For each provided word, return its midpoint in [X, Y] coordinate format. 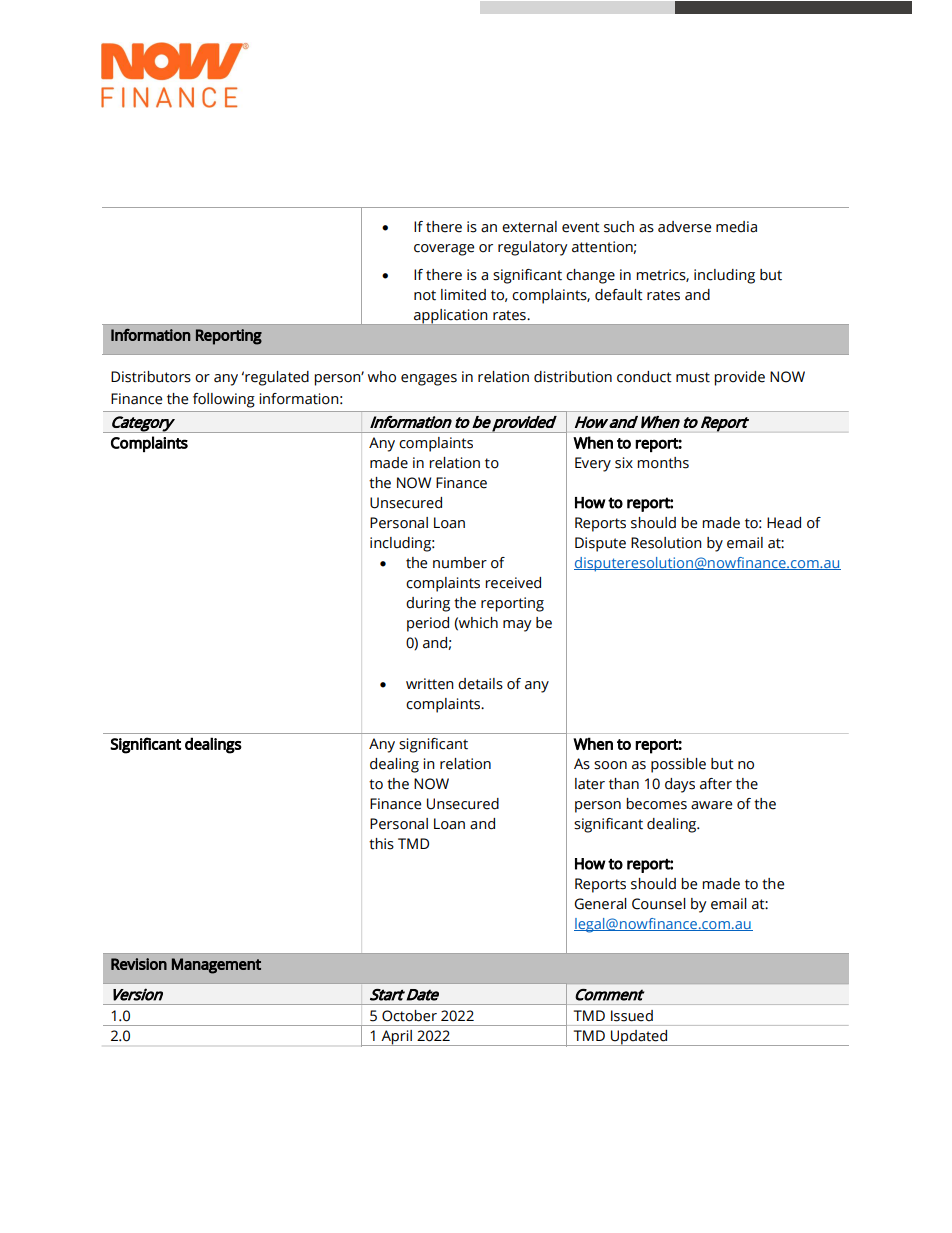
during [428, 604]
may [517, 626]
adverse [684, 227]
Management [216, 966]
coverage [444, 250]
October [409, 1016]
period [428, 624]
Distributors [151, 377]
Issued [632, 1016]
